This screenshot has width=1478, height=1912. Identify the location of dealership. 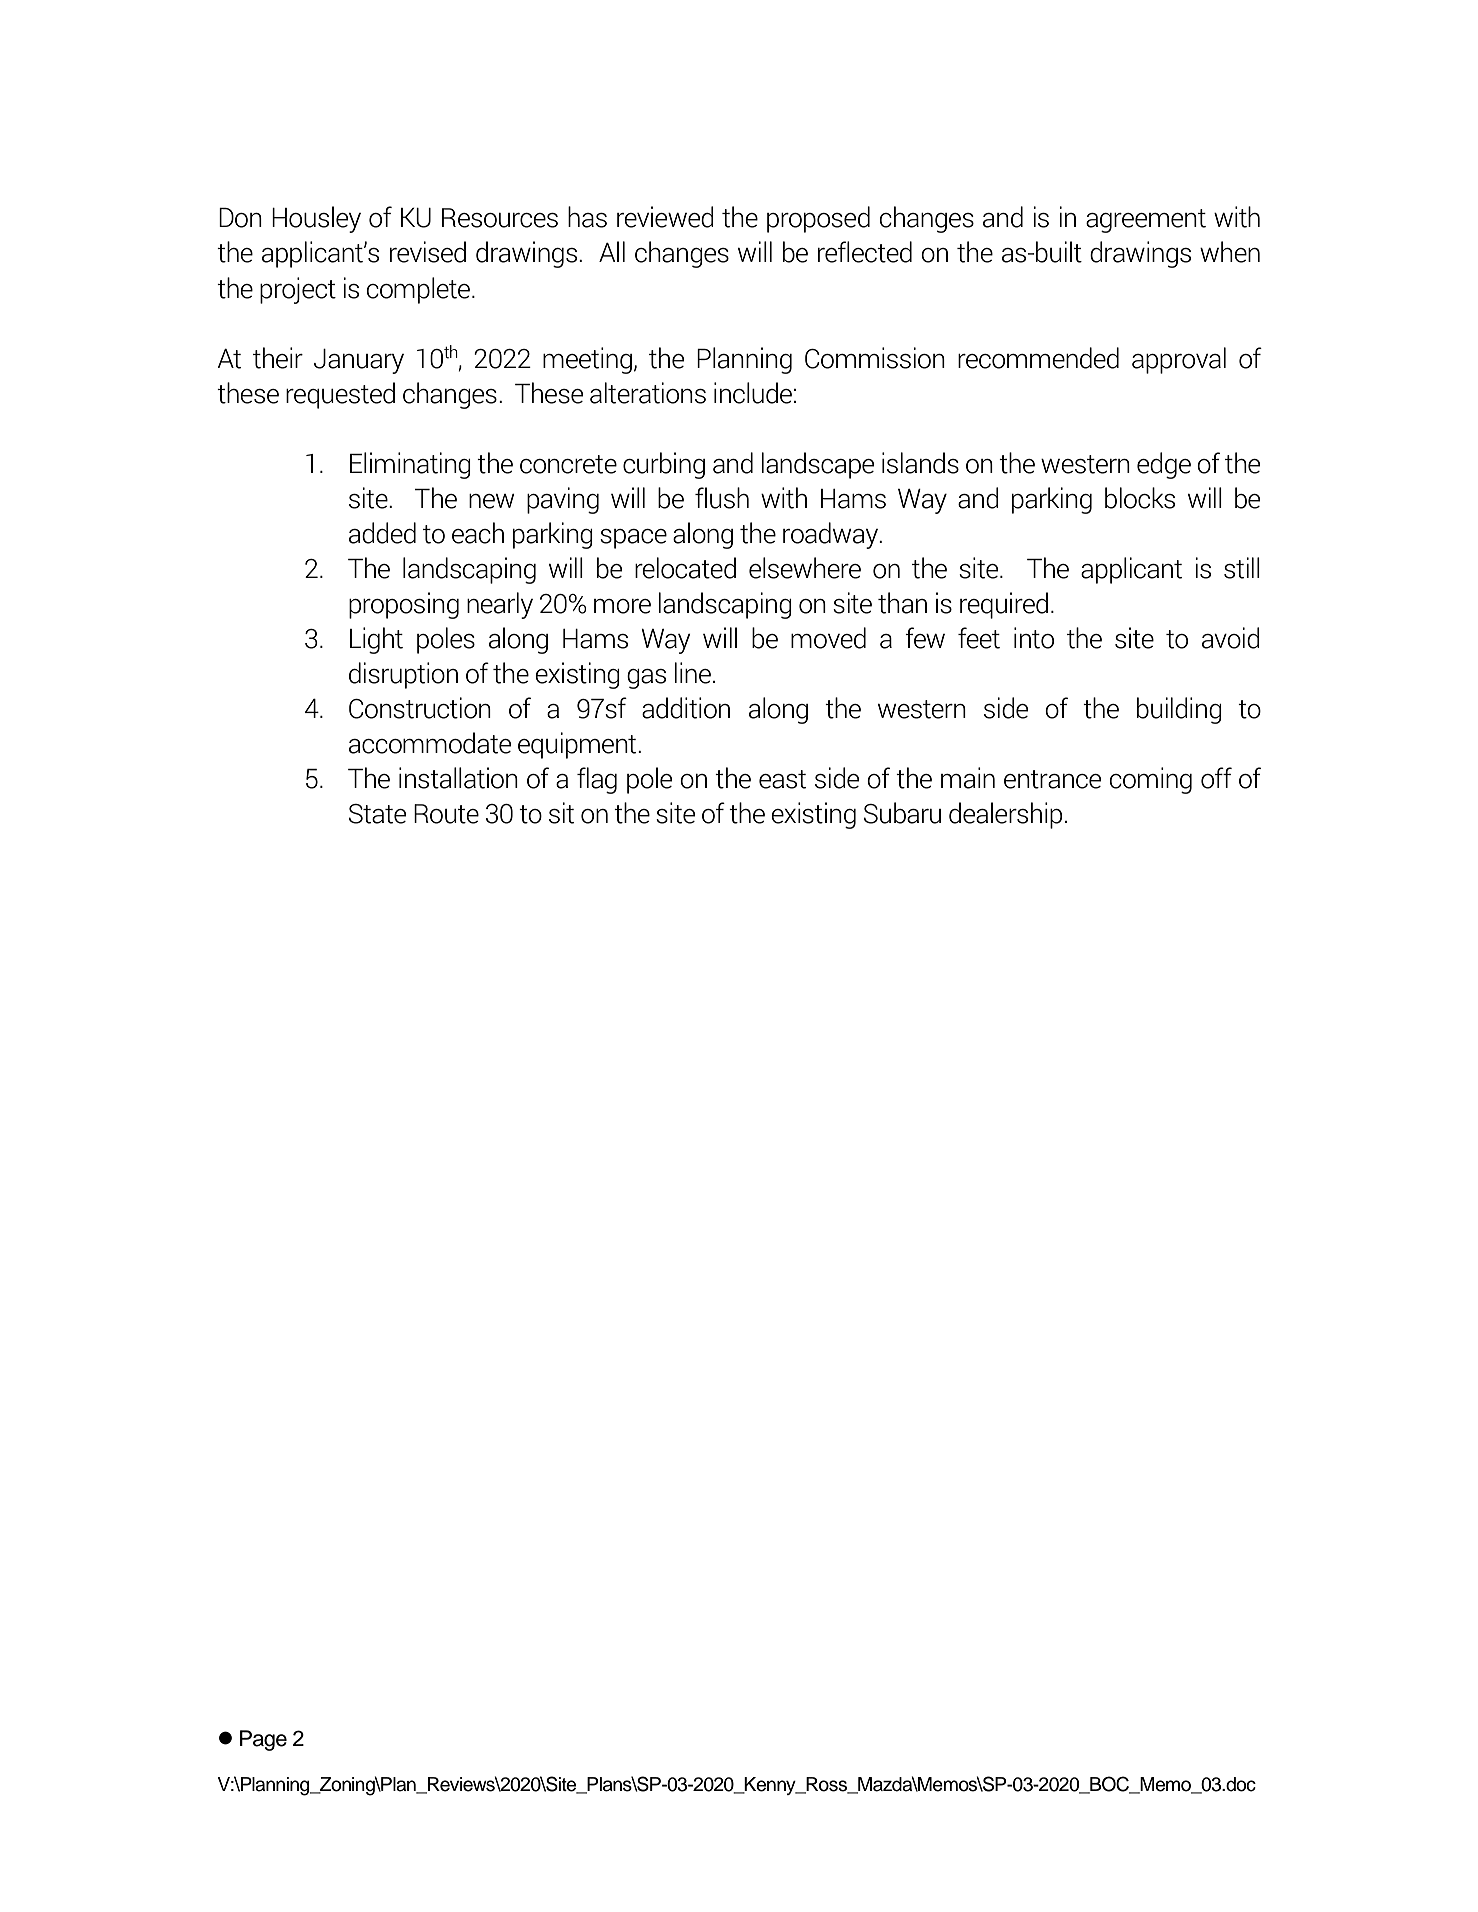
(1005, 815).
